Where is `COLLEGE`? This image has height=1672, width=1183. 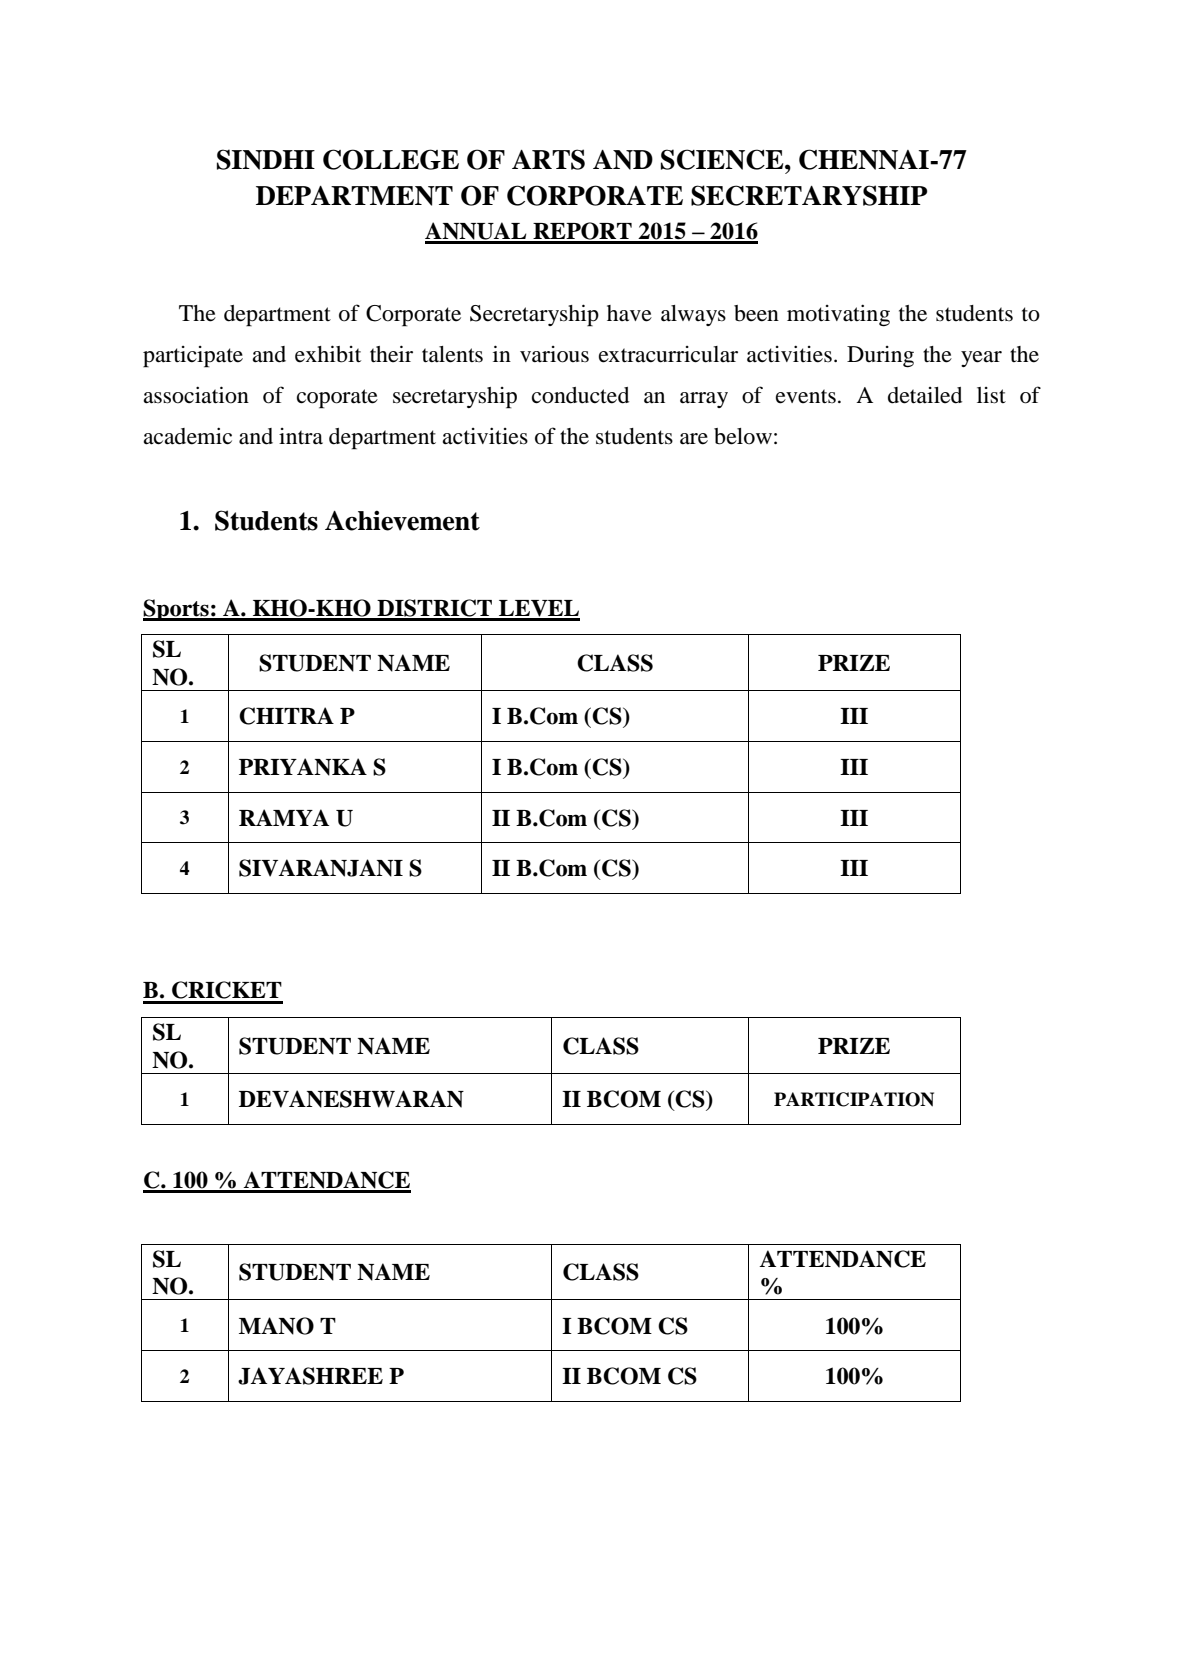
COLLEGE is located at coordinates (391, 159).
